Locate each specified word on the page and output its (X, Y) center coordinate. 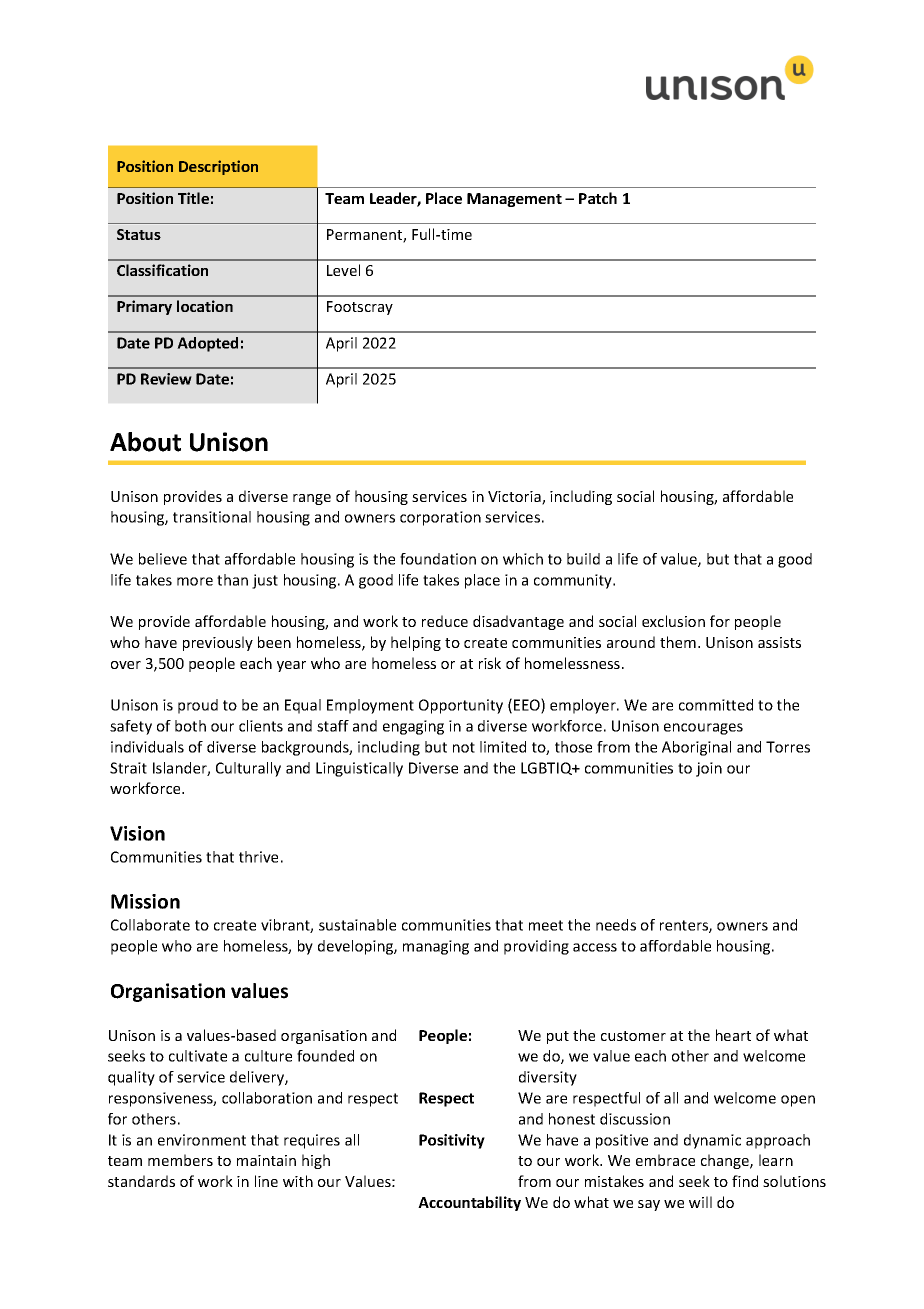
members (180, 1160)
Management (514, 200)
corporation (440, 518)
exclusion (673, 621)
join (709, 769)
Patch (598, 198)
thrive (258, 857)
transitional (212, 517)
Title (193, 198)
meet (546, 925)
